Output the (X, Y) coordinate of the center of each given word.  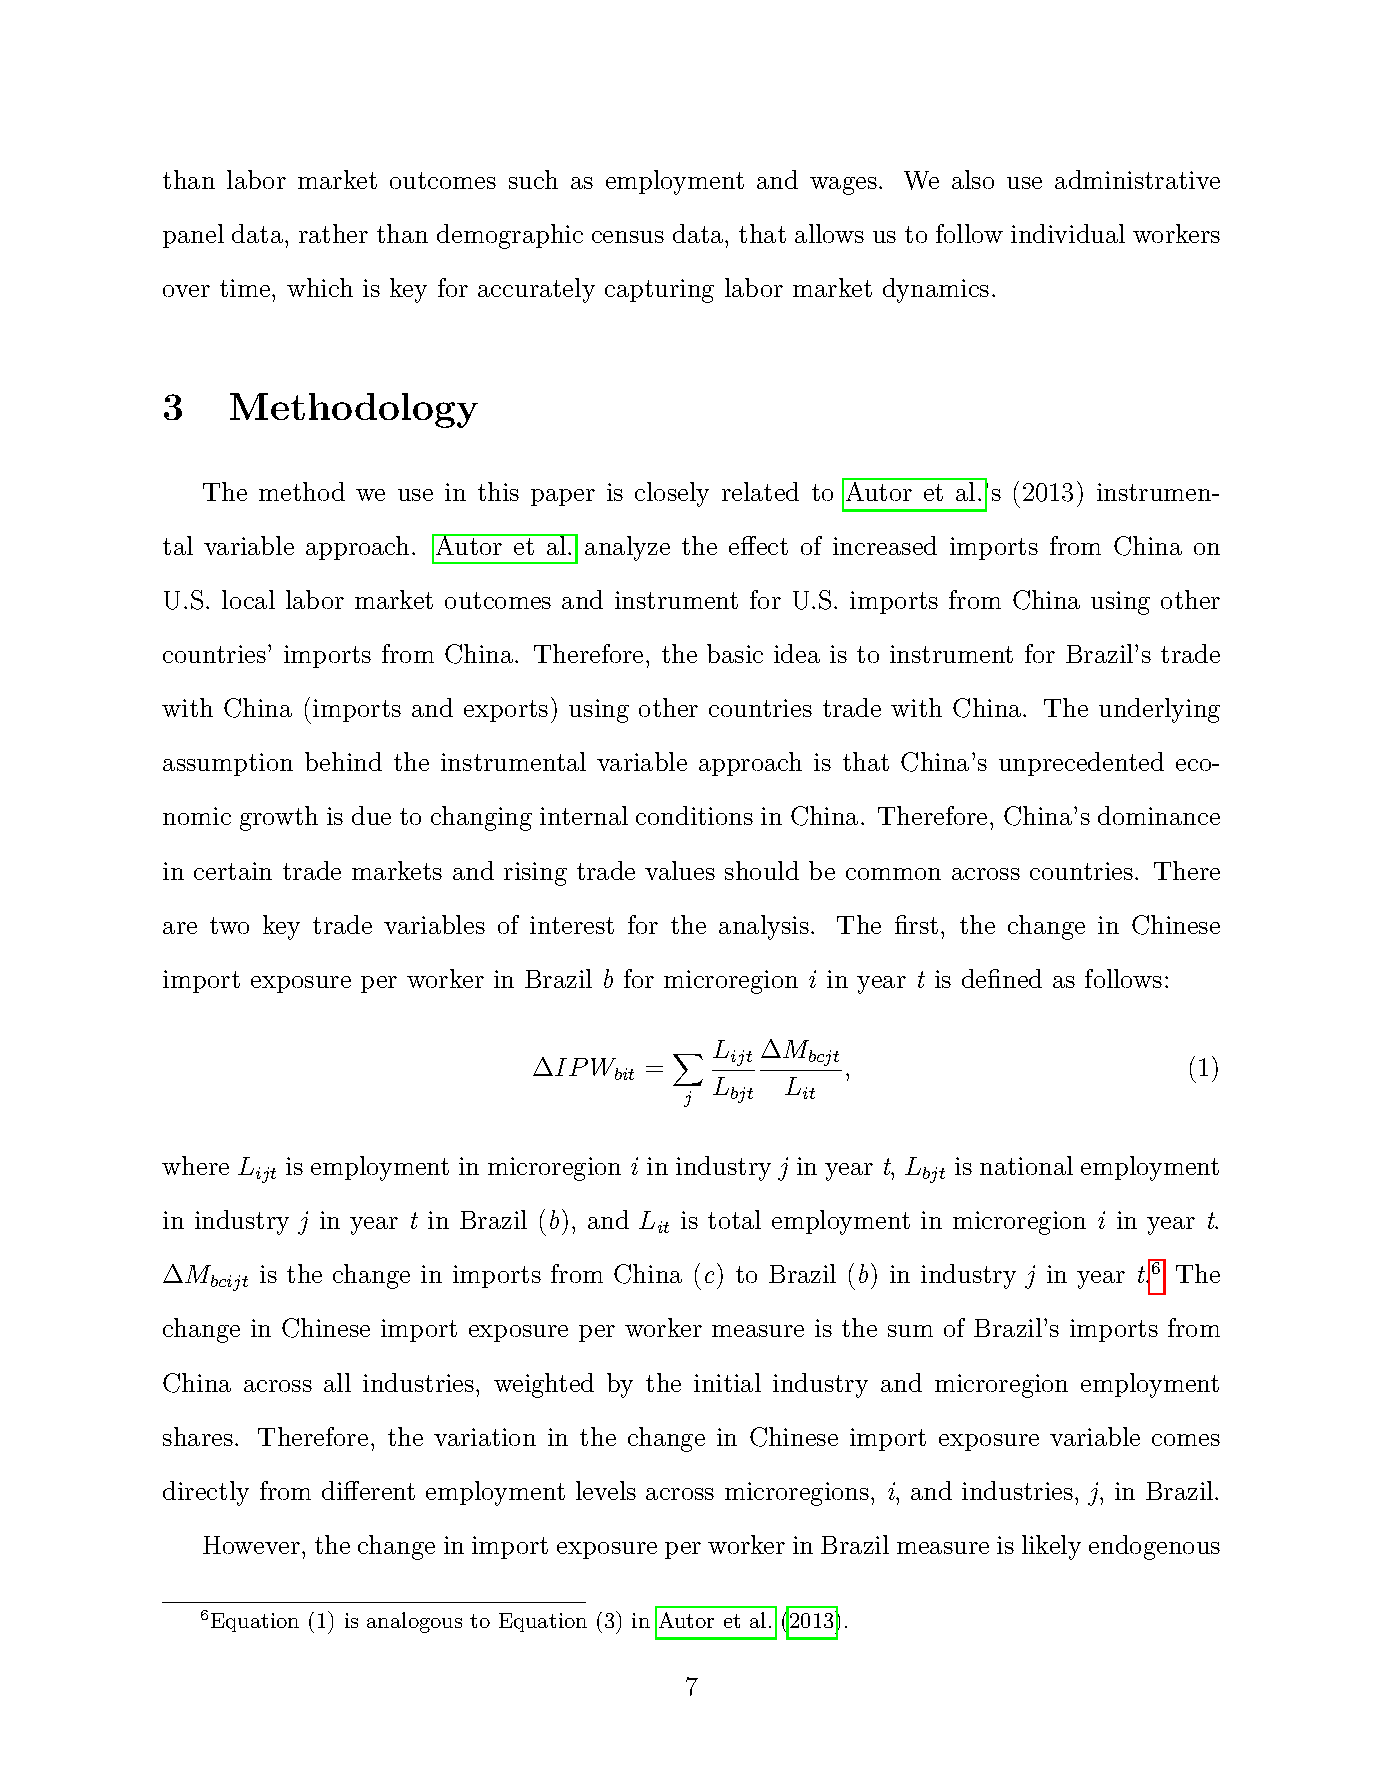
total (734, 1219)
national (1026, 1165)
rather (333, 233)
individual (1068, 233)
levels (606, 1490)
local (248, 599)
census (628, 237)
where (195, 1165)
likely (1051, 1547)
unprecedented (1081, 764)
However (251, 1545)
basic (735, 653)
